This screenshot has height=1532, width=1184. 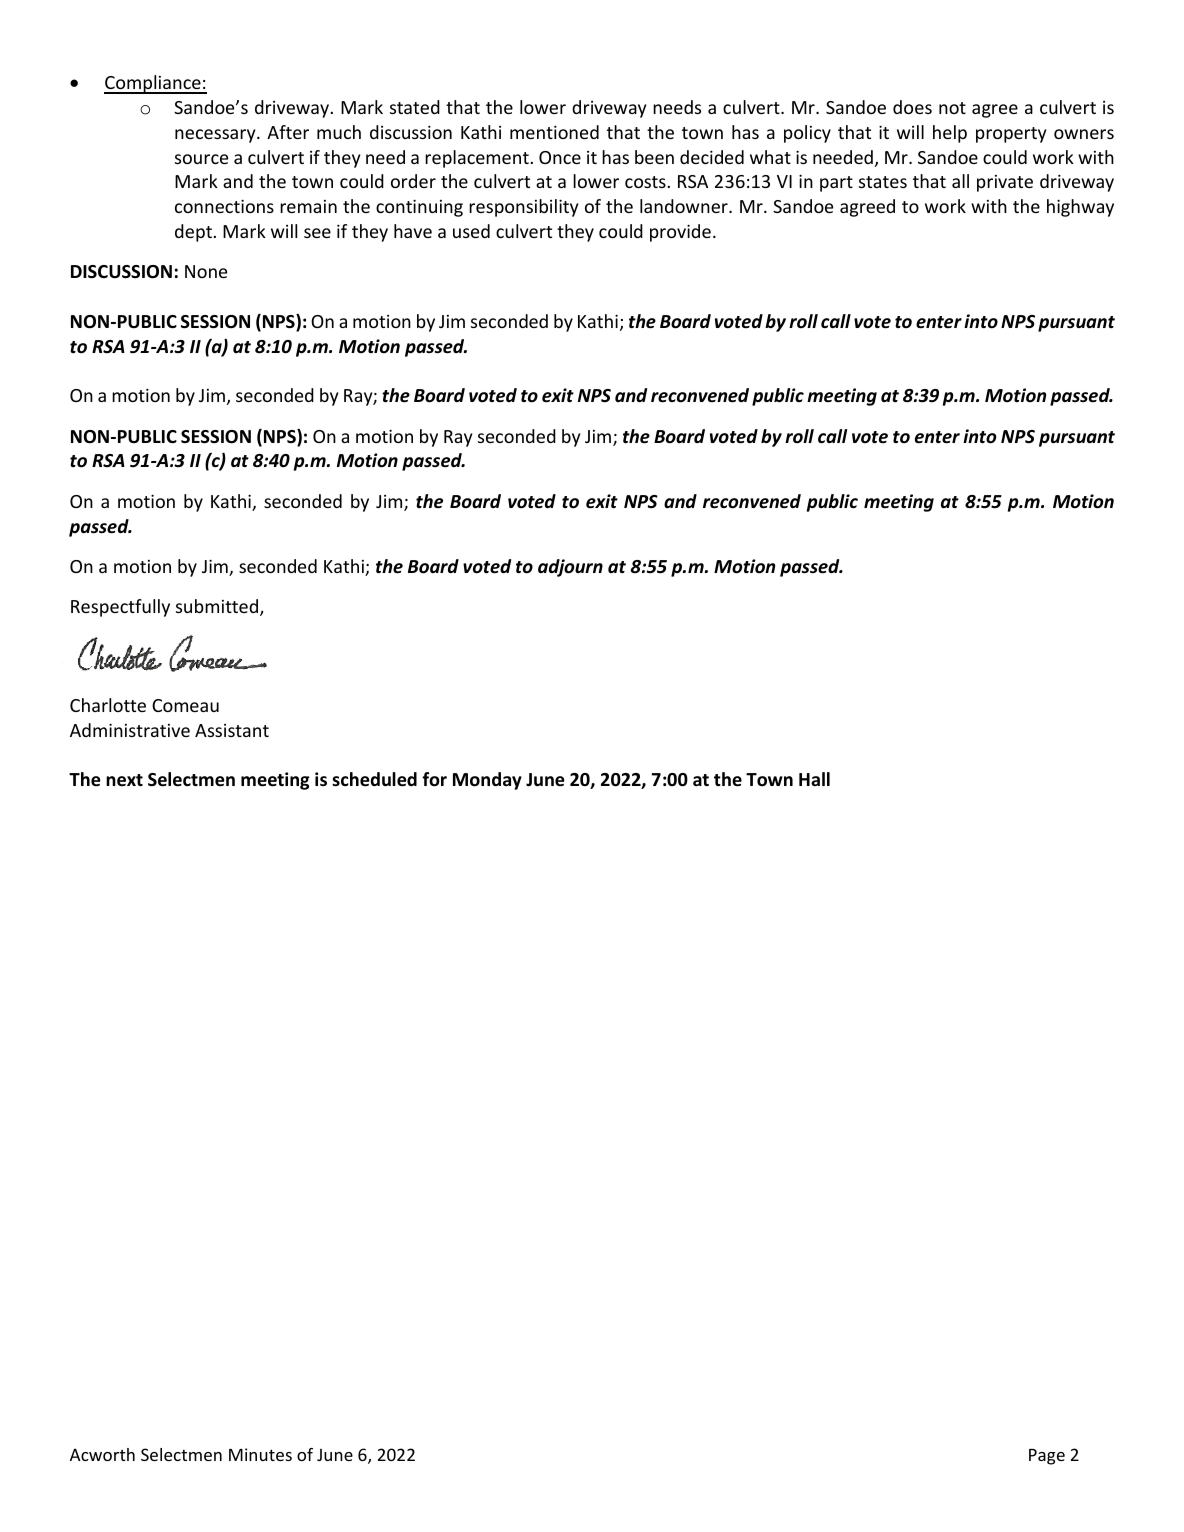 What do you see at coordinates (950, 134) in the screenshot?
I see `help` at bounding box center [950, 134].
